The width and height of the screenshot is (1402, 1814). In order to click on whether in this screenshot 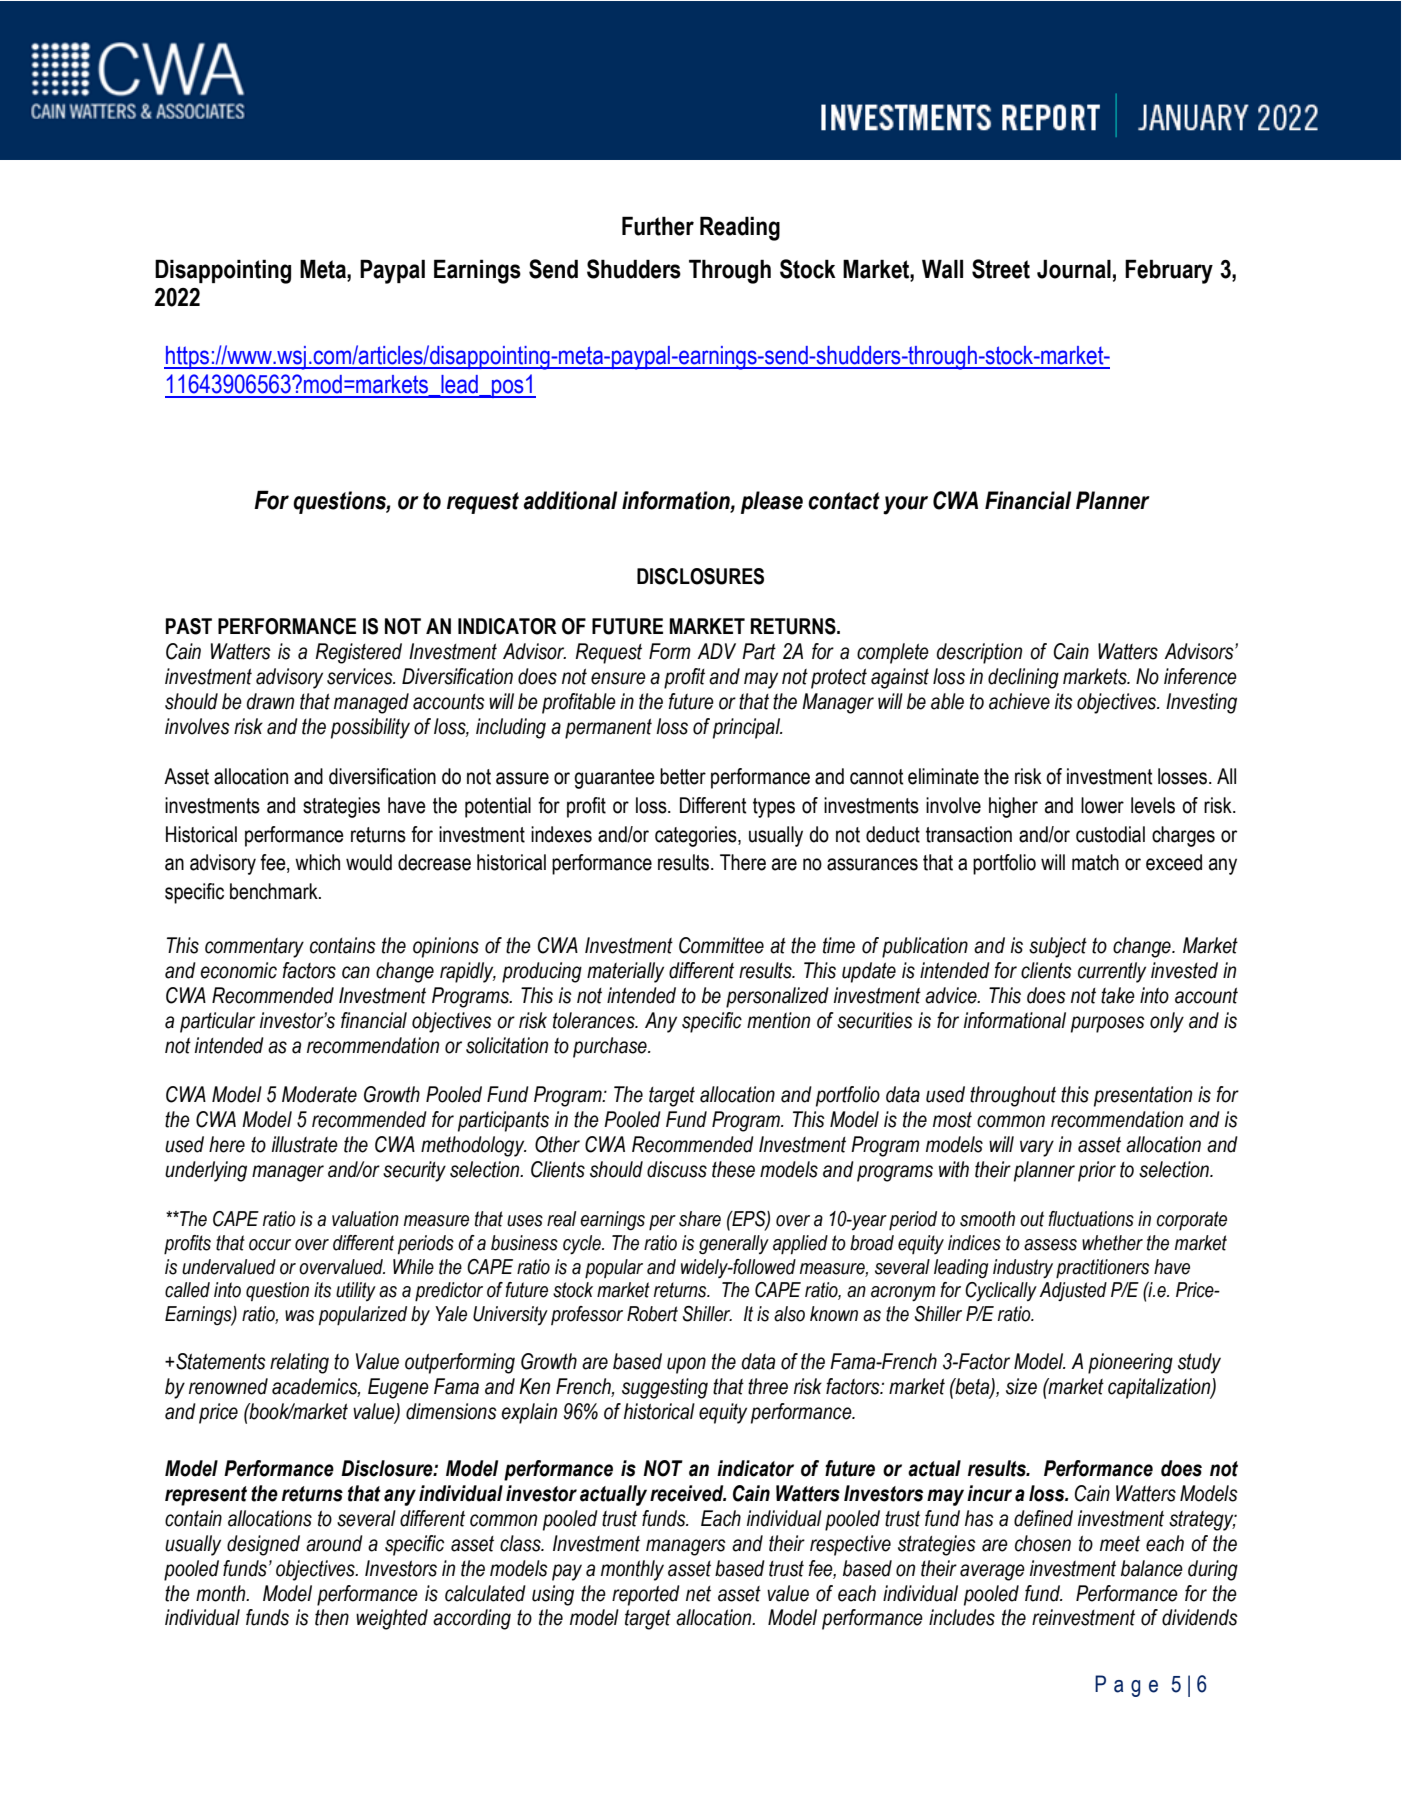, I will do `click(1112, 1243)`.
